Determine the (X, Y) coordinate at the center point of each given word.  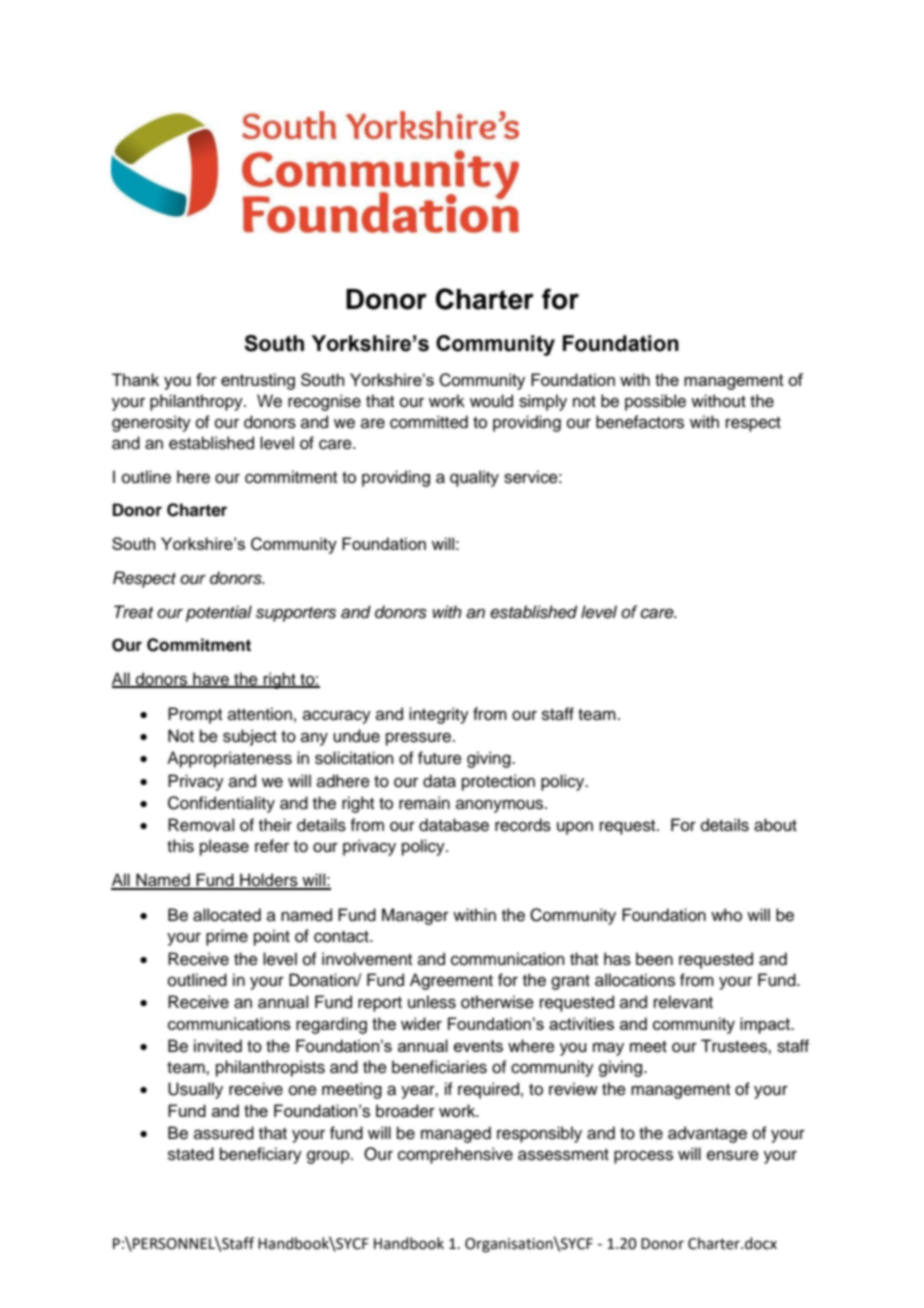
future (440, 758)
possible (655, 402)
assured (224, 1133)
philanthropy (197, 402)
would (491, 401)
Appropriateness (229, 759)
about (775, 825)
